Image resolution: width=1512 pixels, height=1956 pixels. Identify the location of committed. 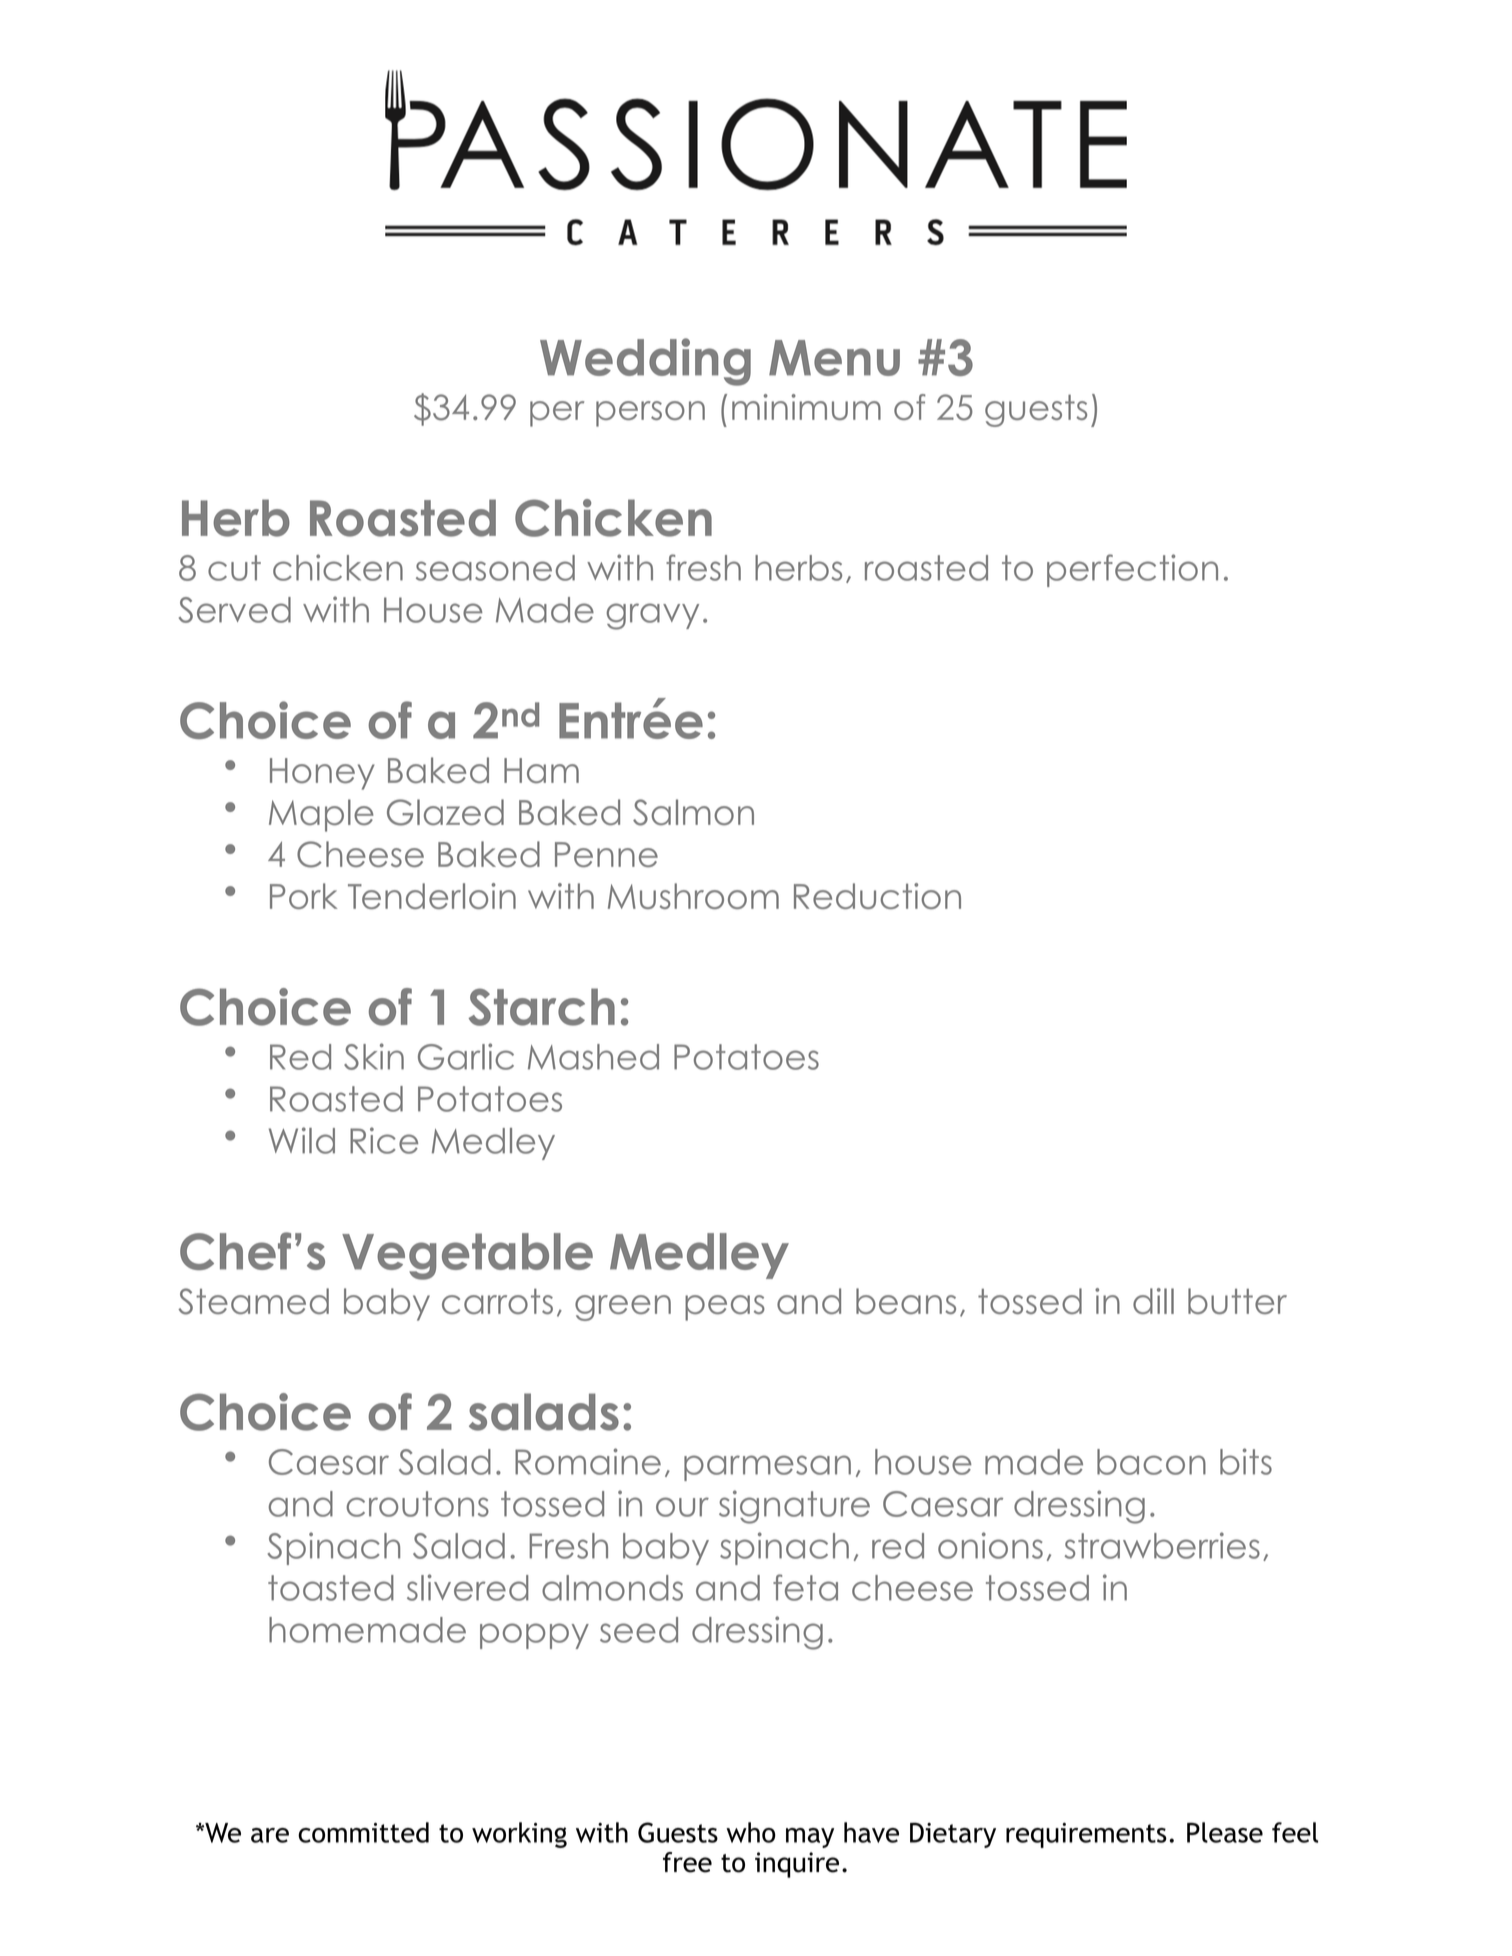
(363, 1832).
